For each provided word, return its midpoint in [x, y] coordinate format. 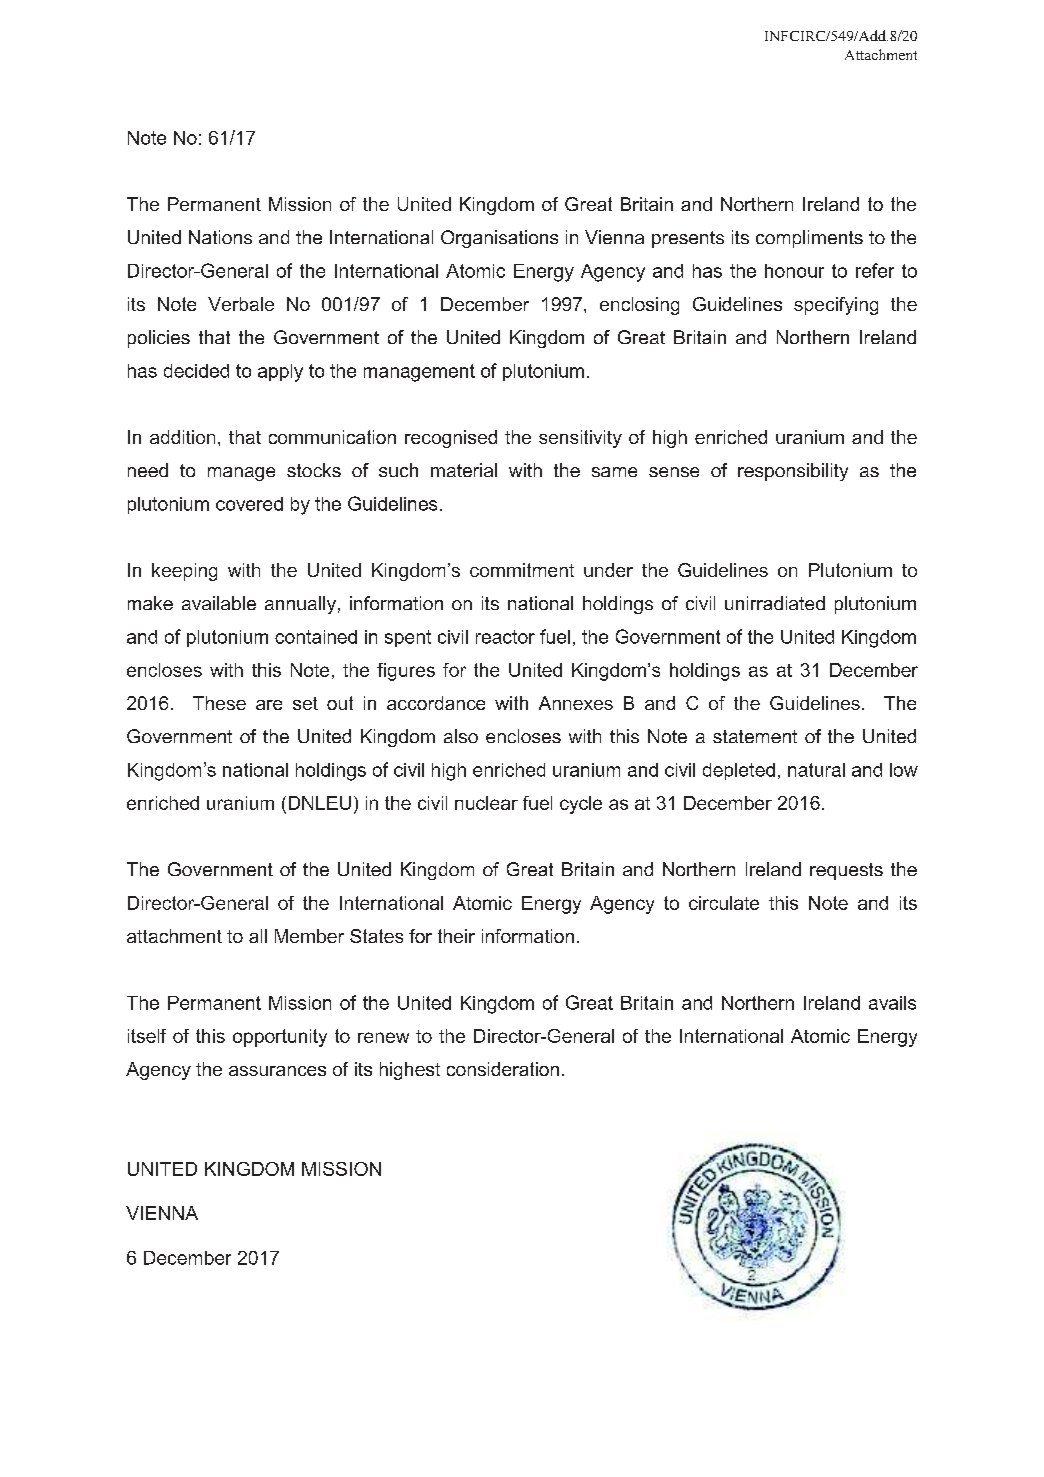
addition [182, 437]
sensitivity [580, 439]
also [461, 736]
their [456, 936]
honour [794, 271]
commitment [522, 570]
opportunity [280, 1038]
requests [846, 871]
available [219, 603]
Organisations [499, 239]
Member [309, 936]
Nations [220, 237]
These [219, 703]
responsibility [793, 472]
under [608, 570]
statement [755, 736]
